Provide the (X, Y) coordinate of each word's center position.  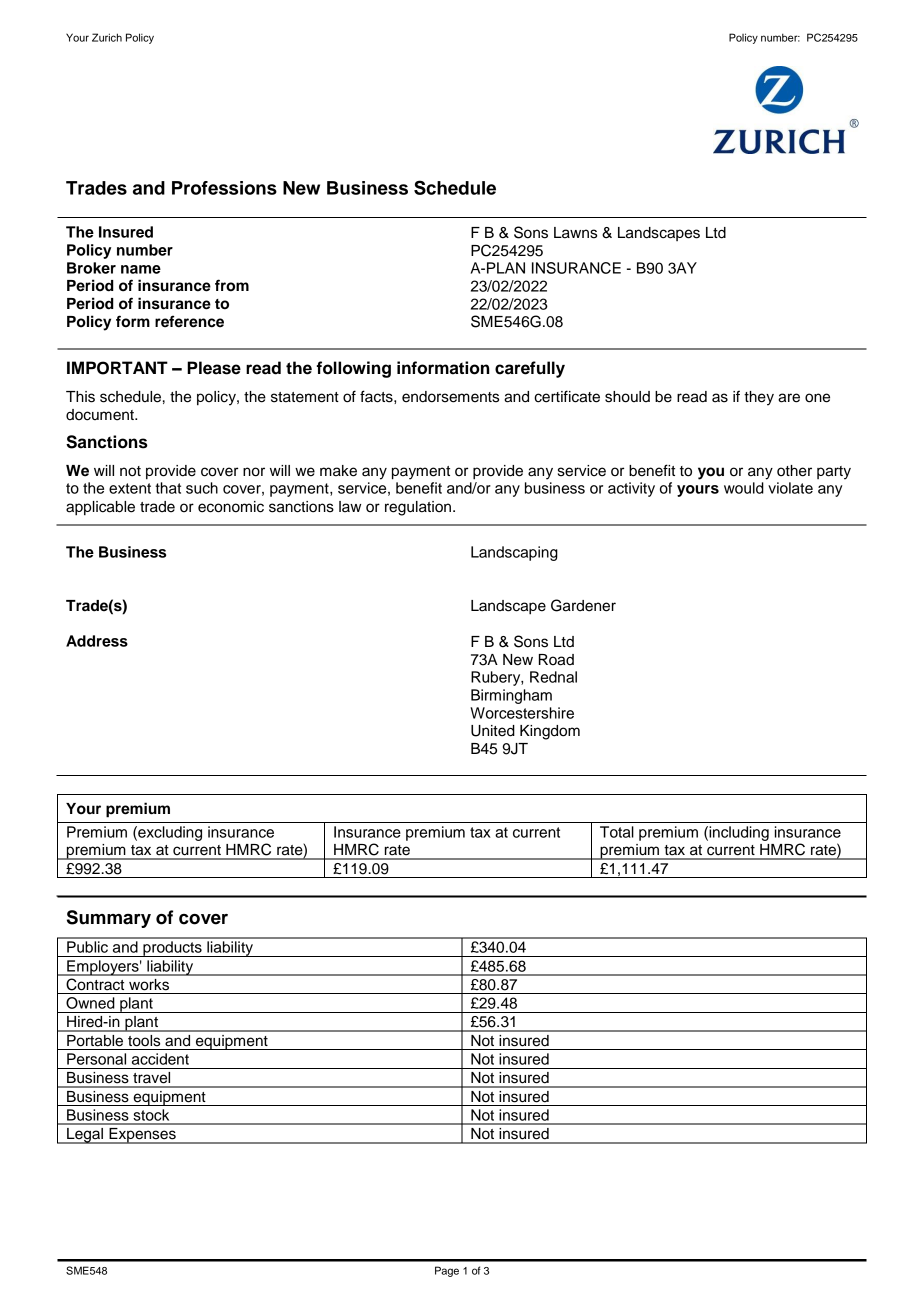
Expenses (142, 1136)
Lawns (575, 233)
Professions (224, 188)
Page (447, 1271)
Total (617, 832)
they (759, 398)
